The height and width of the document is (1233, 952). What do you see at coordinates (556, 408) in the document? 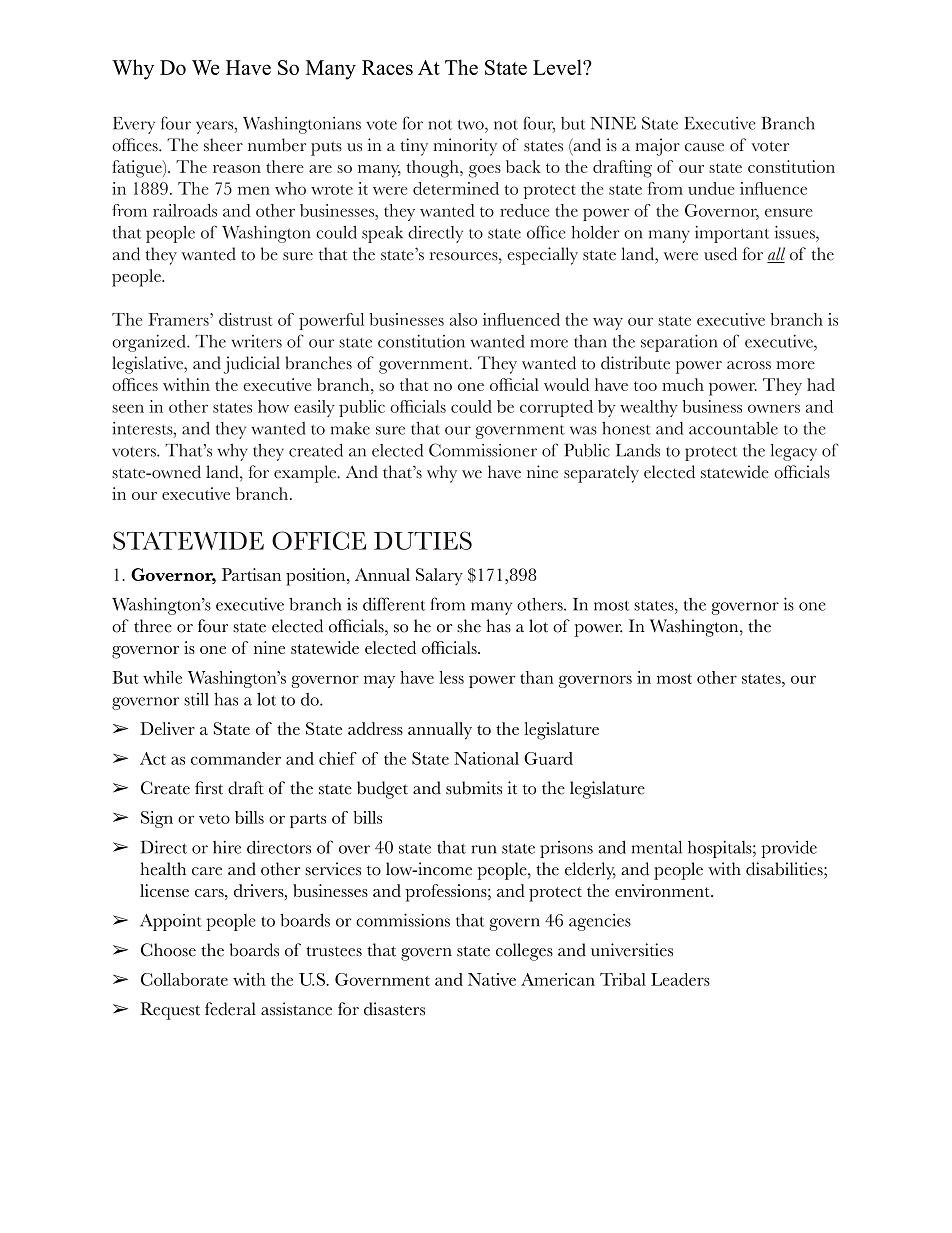
I see `corrupted` at bounding box center [556, 408].
